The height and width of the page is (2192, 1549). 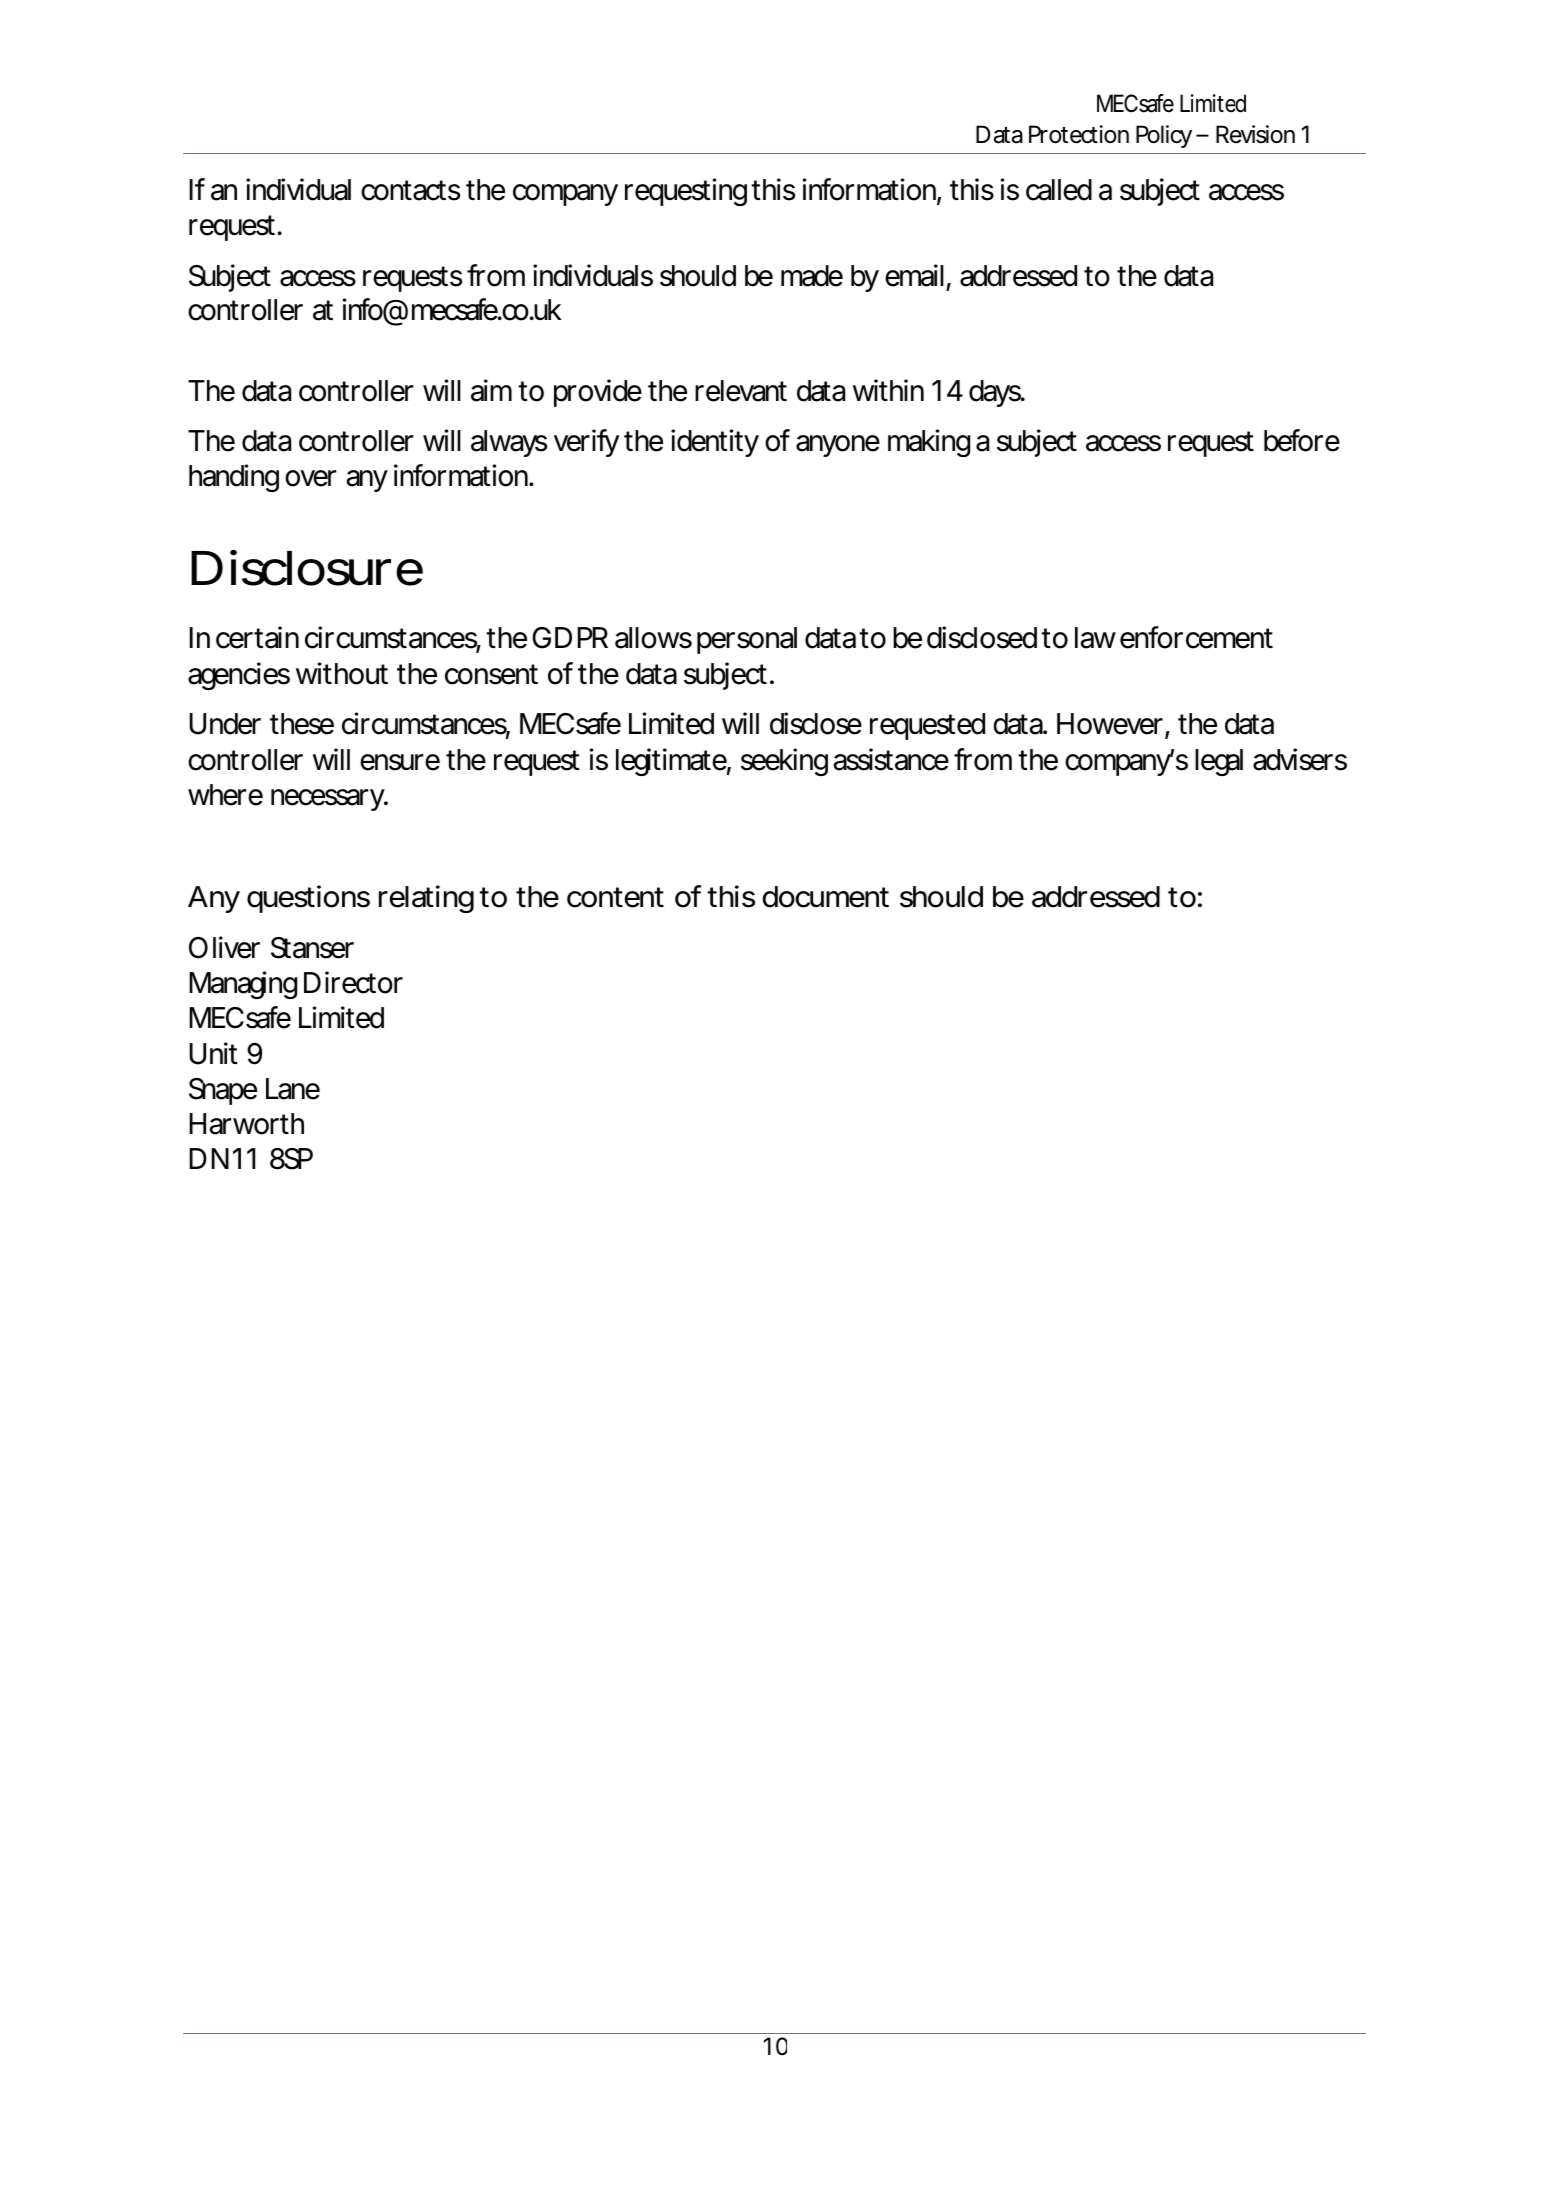 I want to click on document, so click(x=826, y=897).
